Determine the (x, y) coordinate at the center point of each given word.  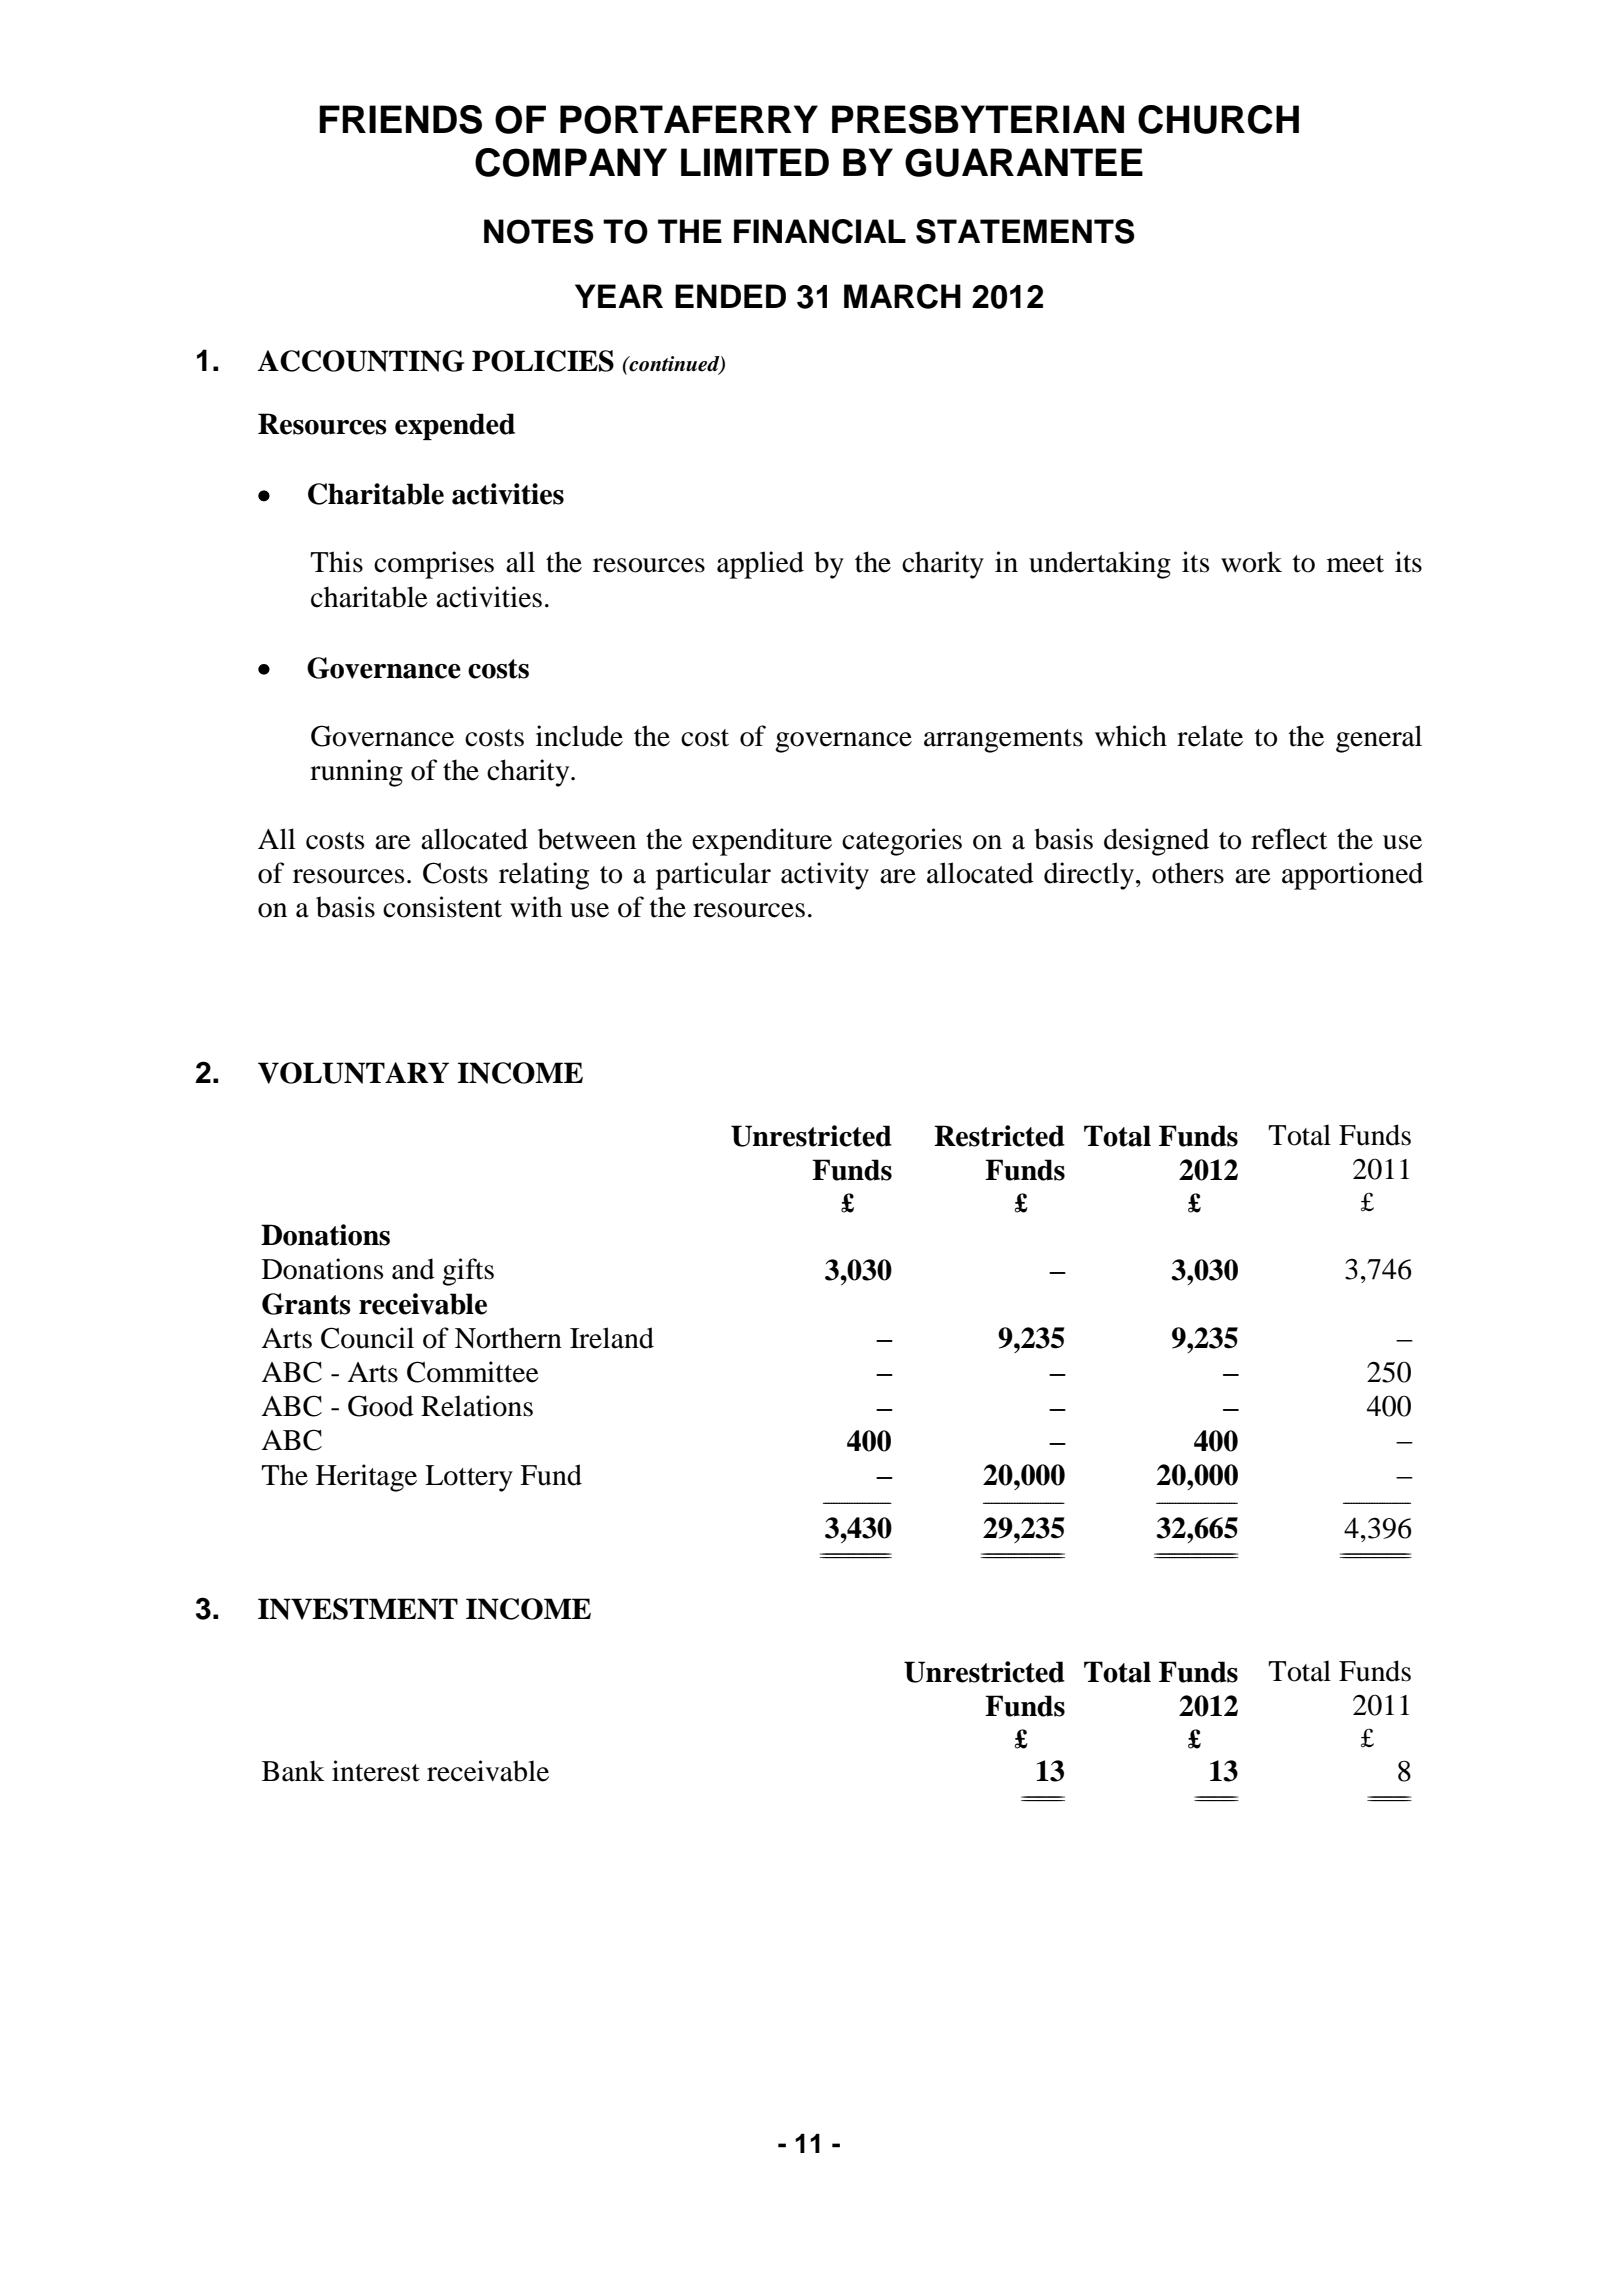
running (356, 773)
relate (1210, 736)
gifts (468, 1272)
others (1188, 873)
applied (760, 565)
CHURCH (1218, 119)
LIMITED (755, 162)
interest (376, 1771)
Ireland (612, 1338)
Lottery (469, 1478)
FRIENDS (400, 119)
